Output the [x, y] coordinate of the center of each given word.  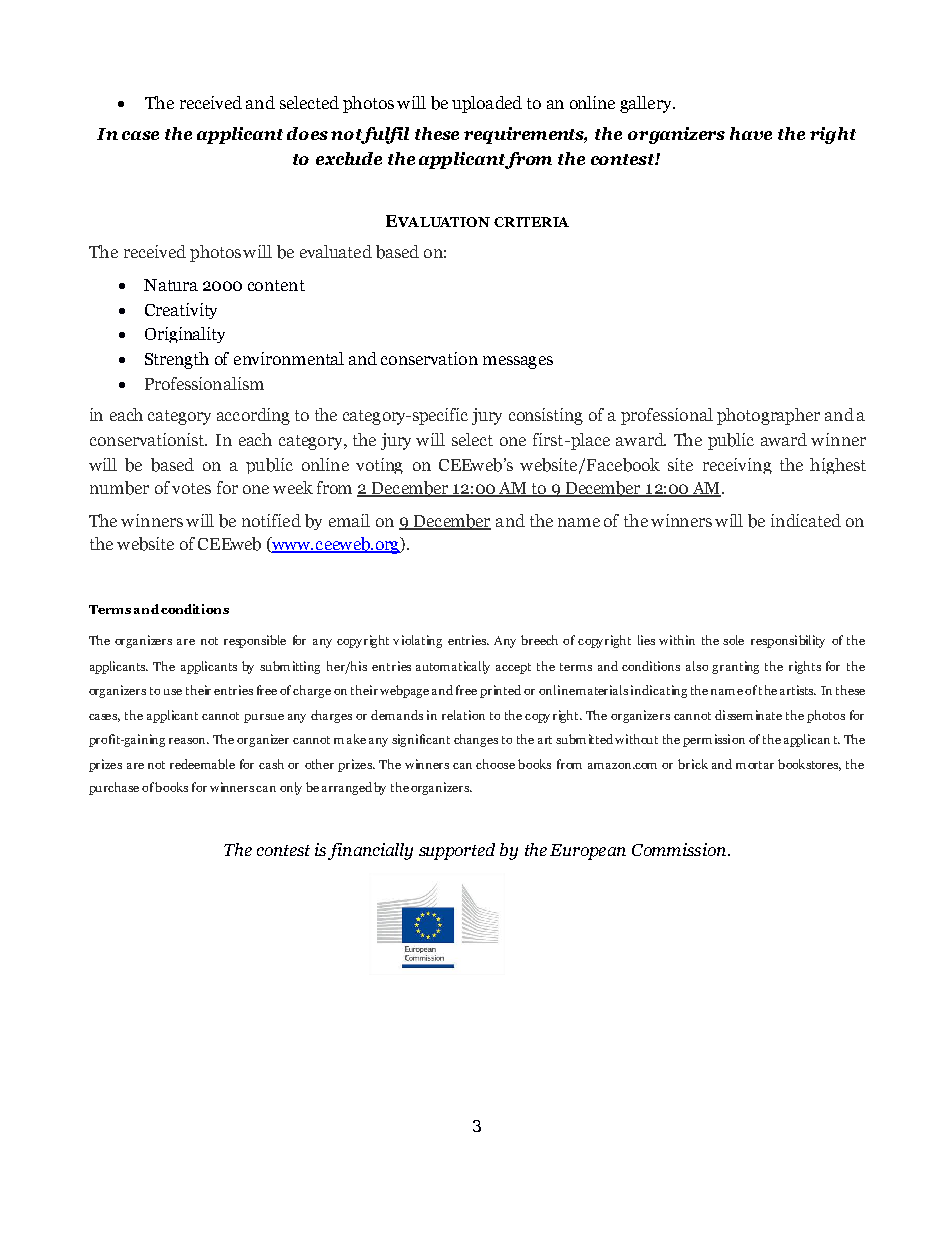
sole [733, 640]
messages [518, 362]
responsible [255, 641]
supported [457, 851]
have [751, 133]
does [307, 133]
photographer [768, 416]
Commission [679, 849]
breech [539, 640]
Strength [177, 360]
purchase [114, 788]
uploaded [487, 104]
